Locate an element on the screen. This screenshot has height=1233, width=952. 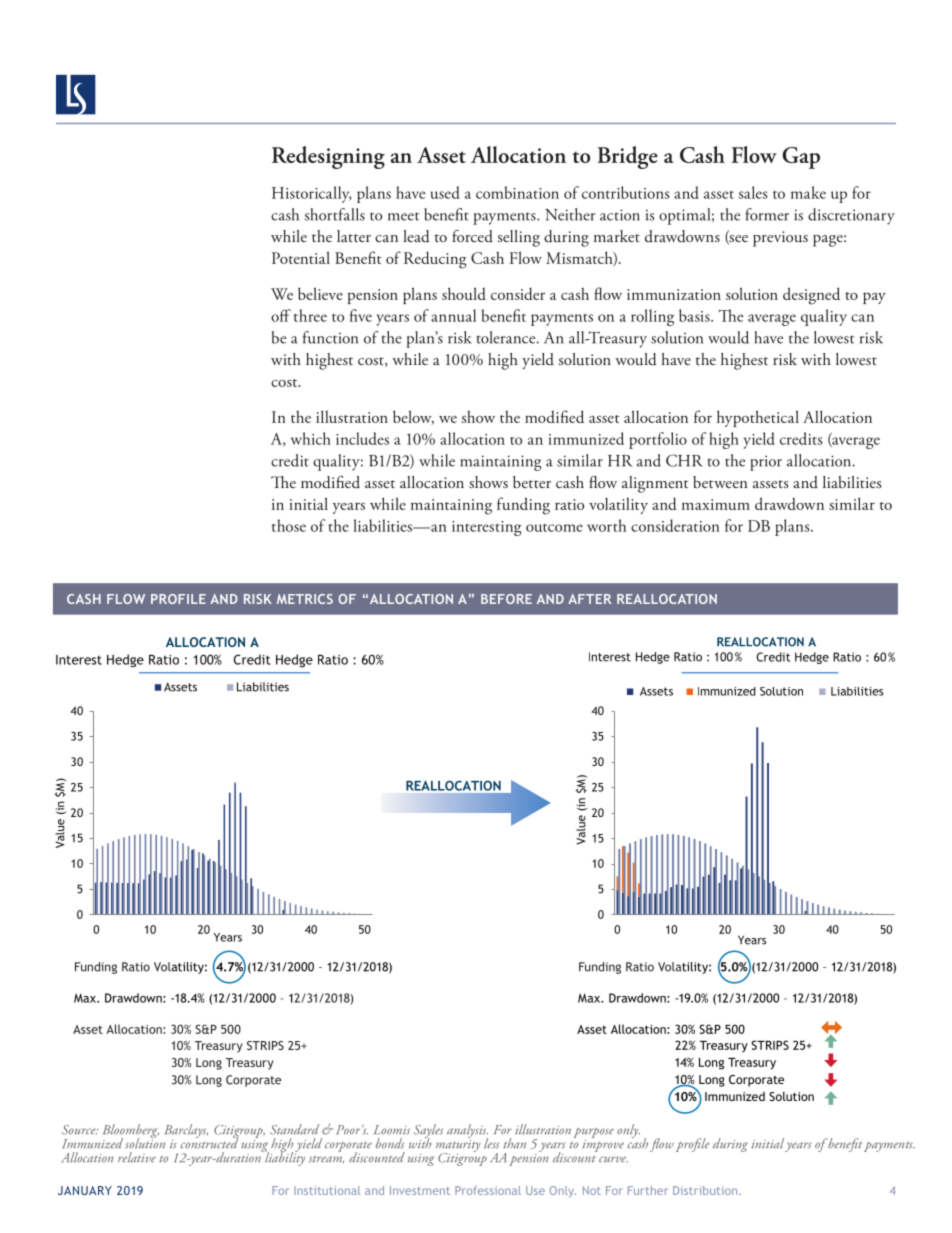
AFTER is located at coordinates (590, 599).
